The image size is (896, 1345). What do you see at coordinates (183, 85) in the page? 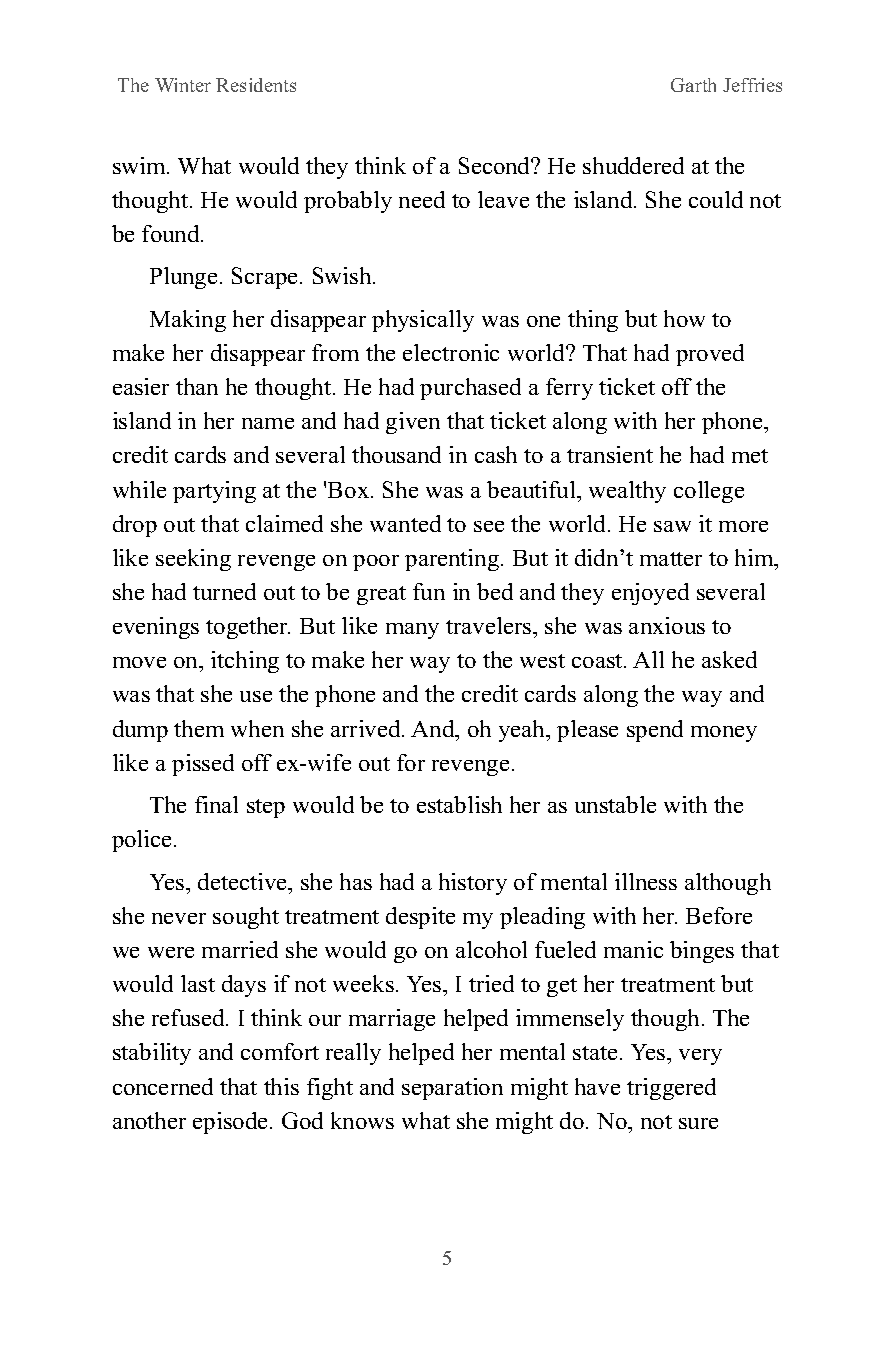
I see `Winter` at bounding box center [183, 85].
